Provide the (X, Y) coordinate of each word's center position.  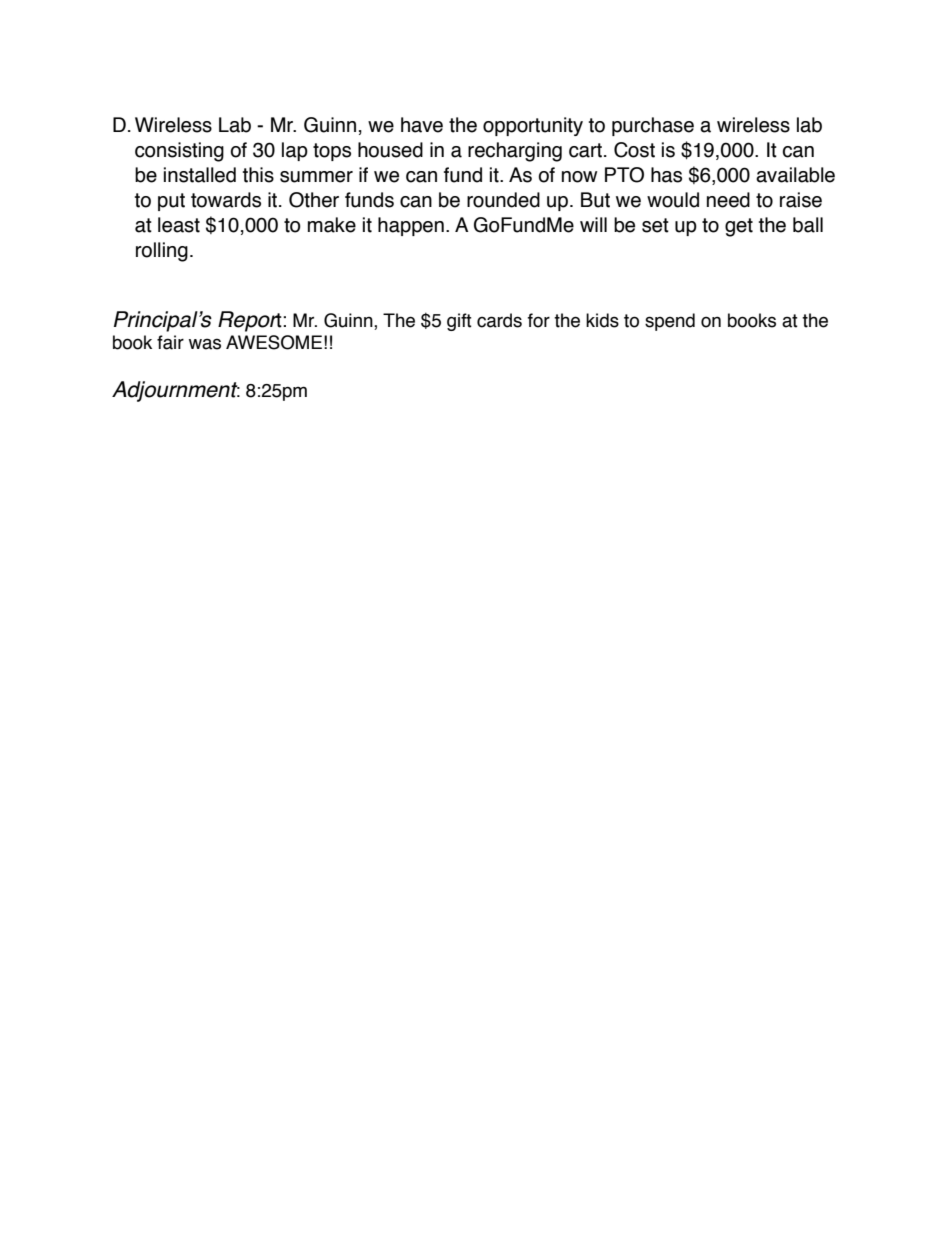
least (179, 225)
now (579, 177)
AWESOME (274, 342)
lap (295, 151)
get (739, 227)
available (795, 175)
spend (670, 322)
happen (411, 226)
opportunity (533, 126)
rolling (162, 252)
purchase (653, 126)
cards (499, 320)
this (258, 175)
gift (459, 322)
